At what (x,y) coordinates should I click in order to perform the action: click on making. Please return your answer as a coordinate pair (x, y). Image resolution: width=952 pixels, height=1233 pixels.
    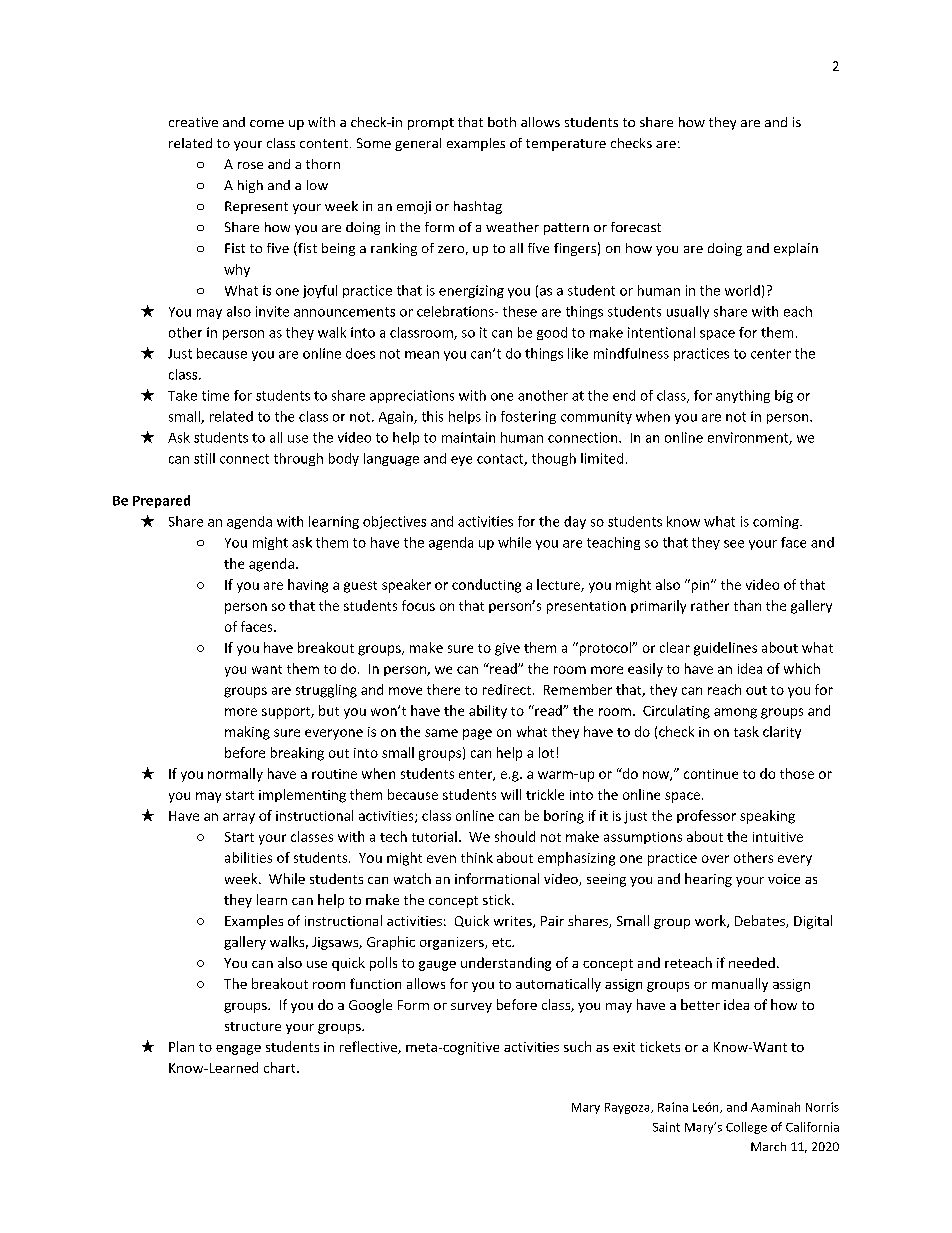
    Looking at the image, I should click on (247, 733).
